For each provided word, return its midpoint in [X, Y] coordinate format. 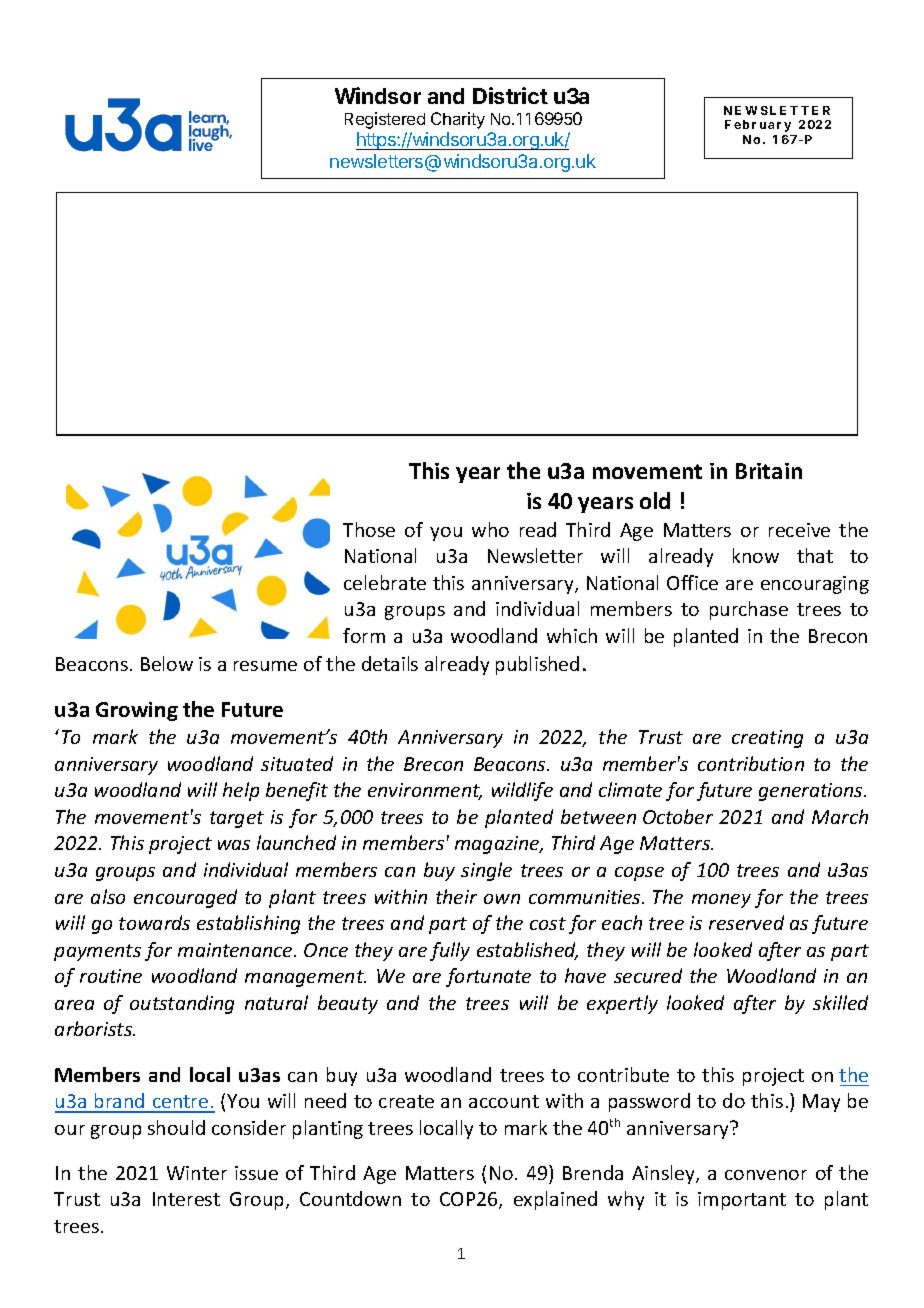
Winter [197, 1173]
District [510, 95]
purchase [749, 610]
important [742, 1201]
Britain [769, 471]
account [504, 1101]
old [655, 500]
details [390, 663]
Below [167, 663]
